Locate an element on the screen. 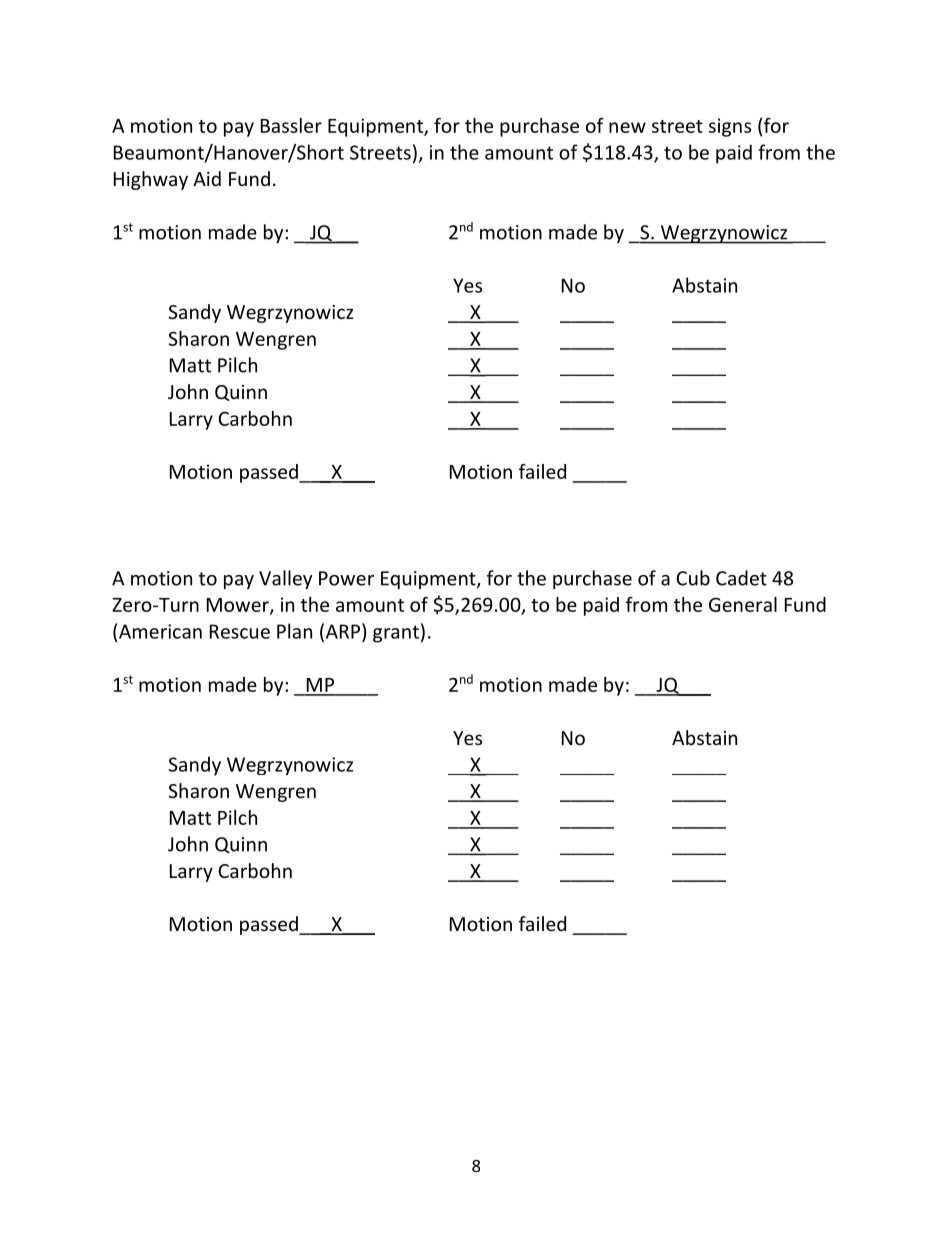  Power is located at coordinates (346, 578).
